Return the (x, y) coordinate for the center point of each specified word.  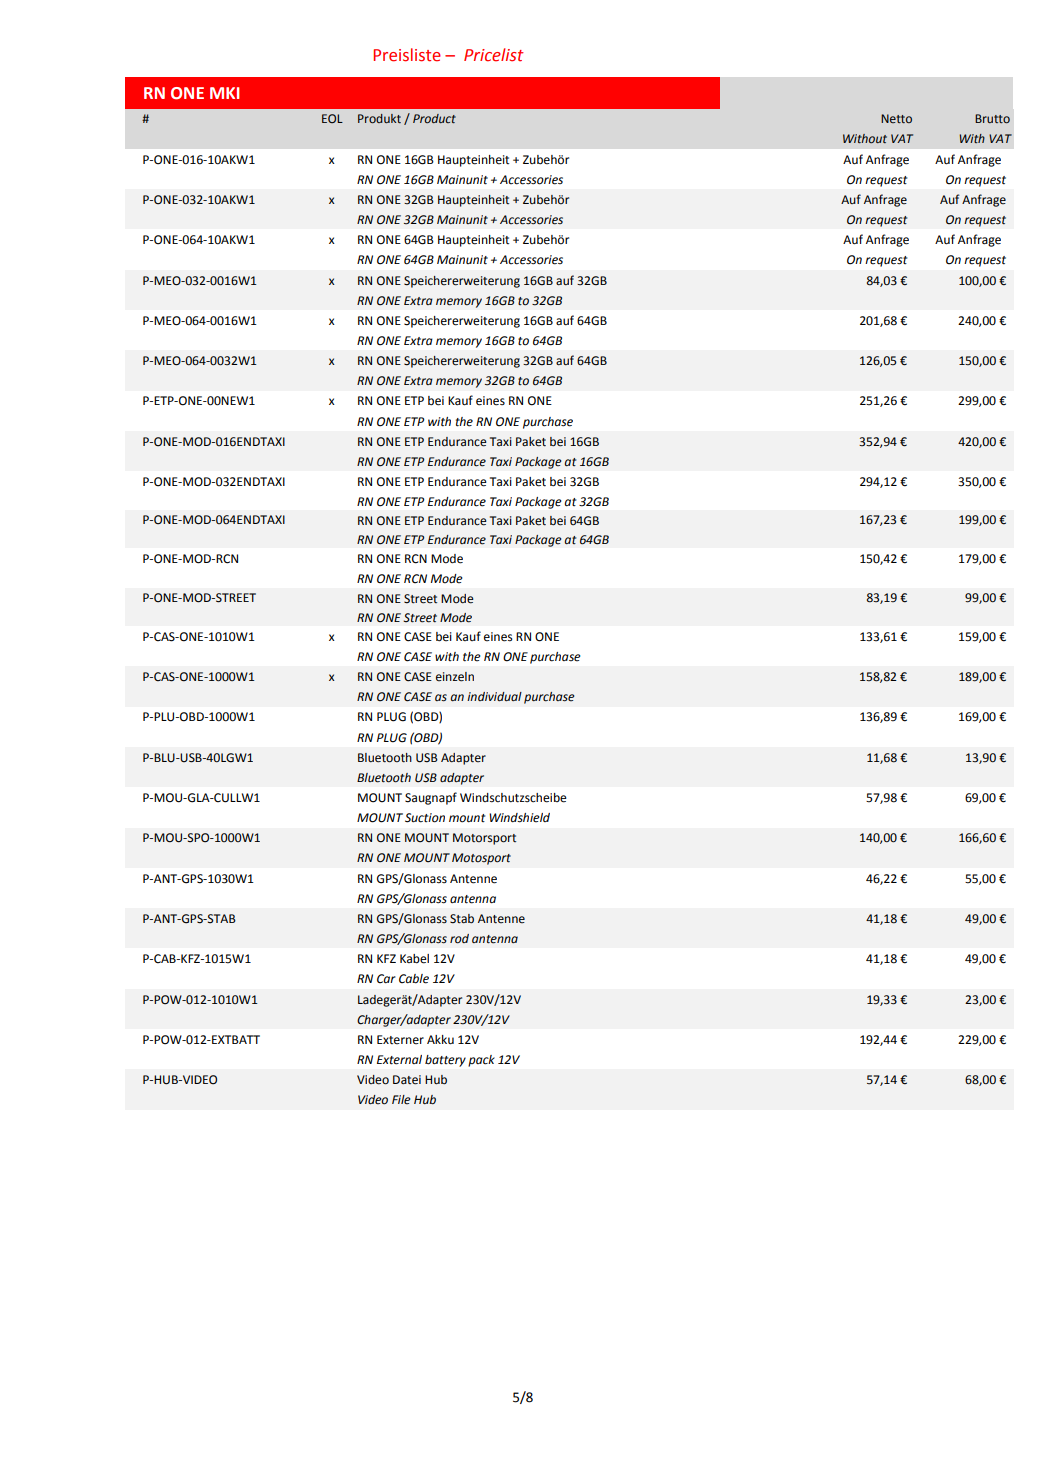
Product (434, 118)
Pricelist (494, 55)
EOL (332, 118)
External (399, 1060)
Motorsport (484, 839)
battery (445, 1061)
